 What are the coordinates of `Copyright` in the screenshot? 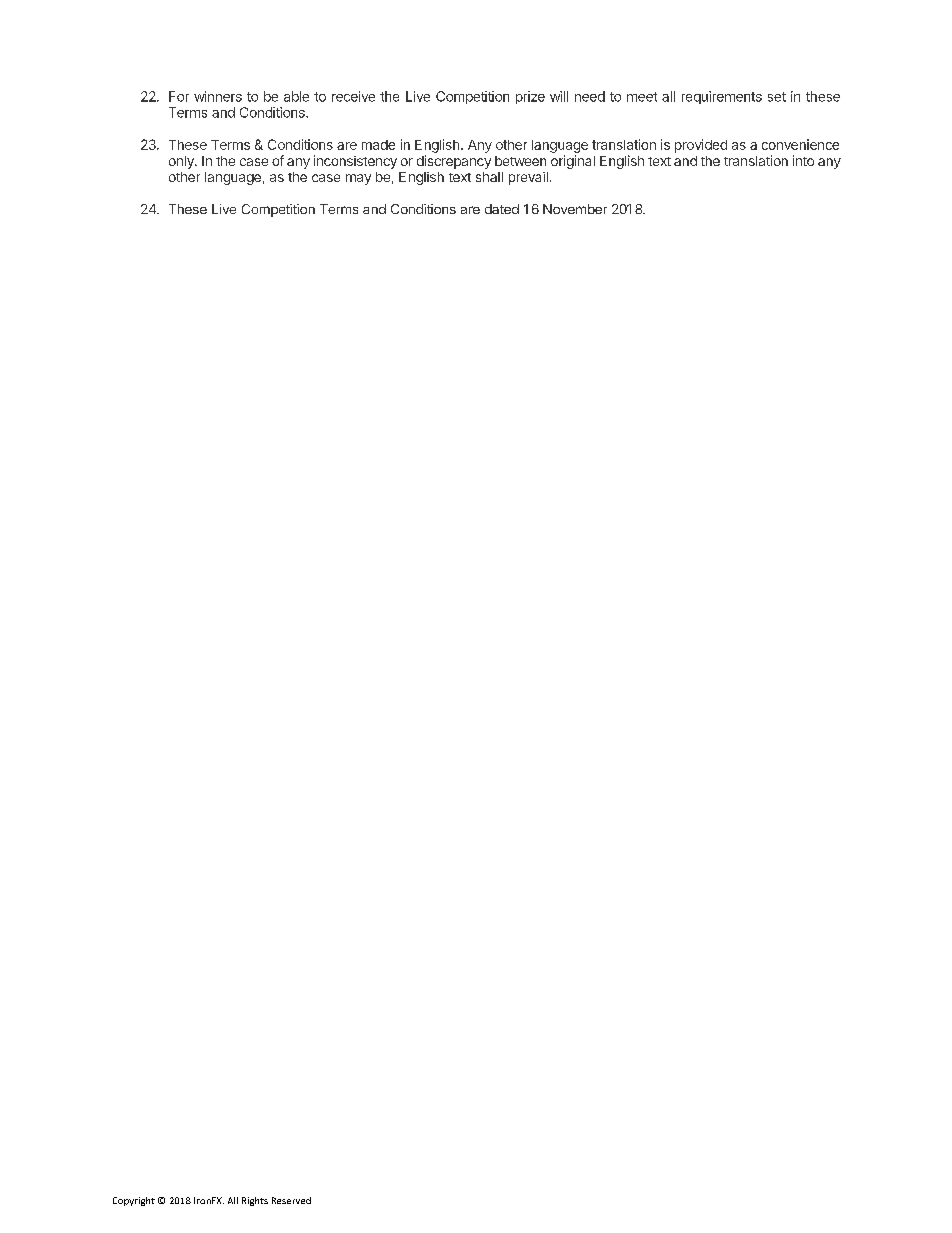 It's located at (134, 1201).
